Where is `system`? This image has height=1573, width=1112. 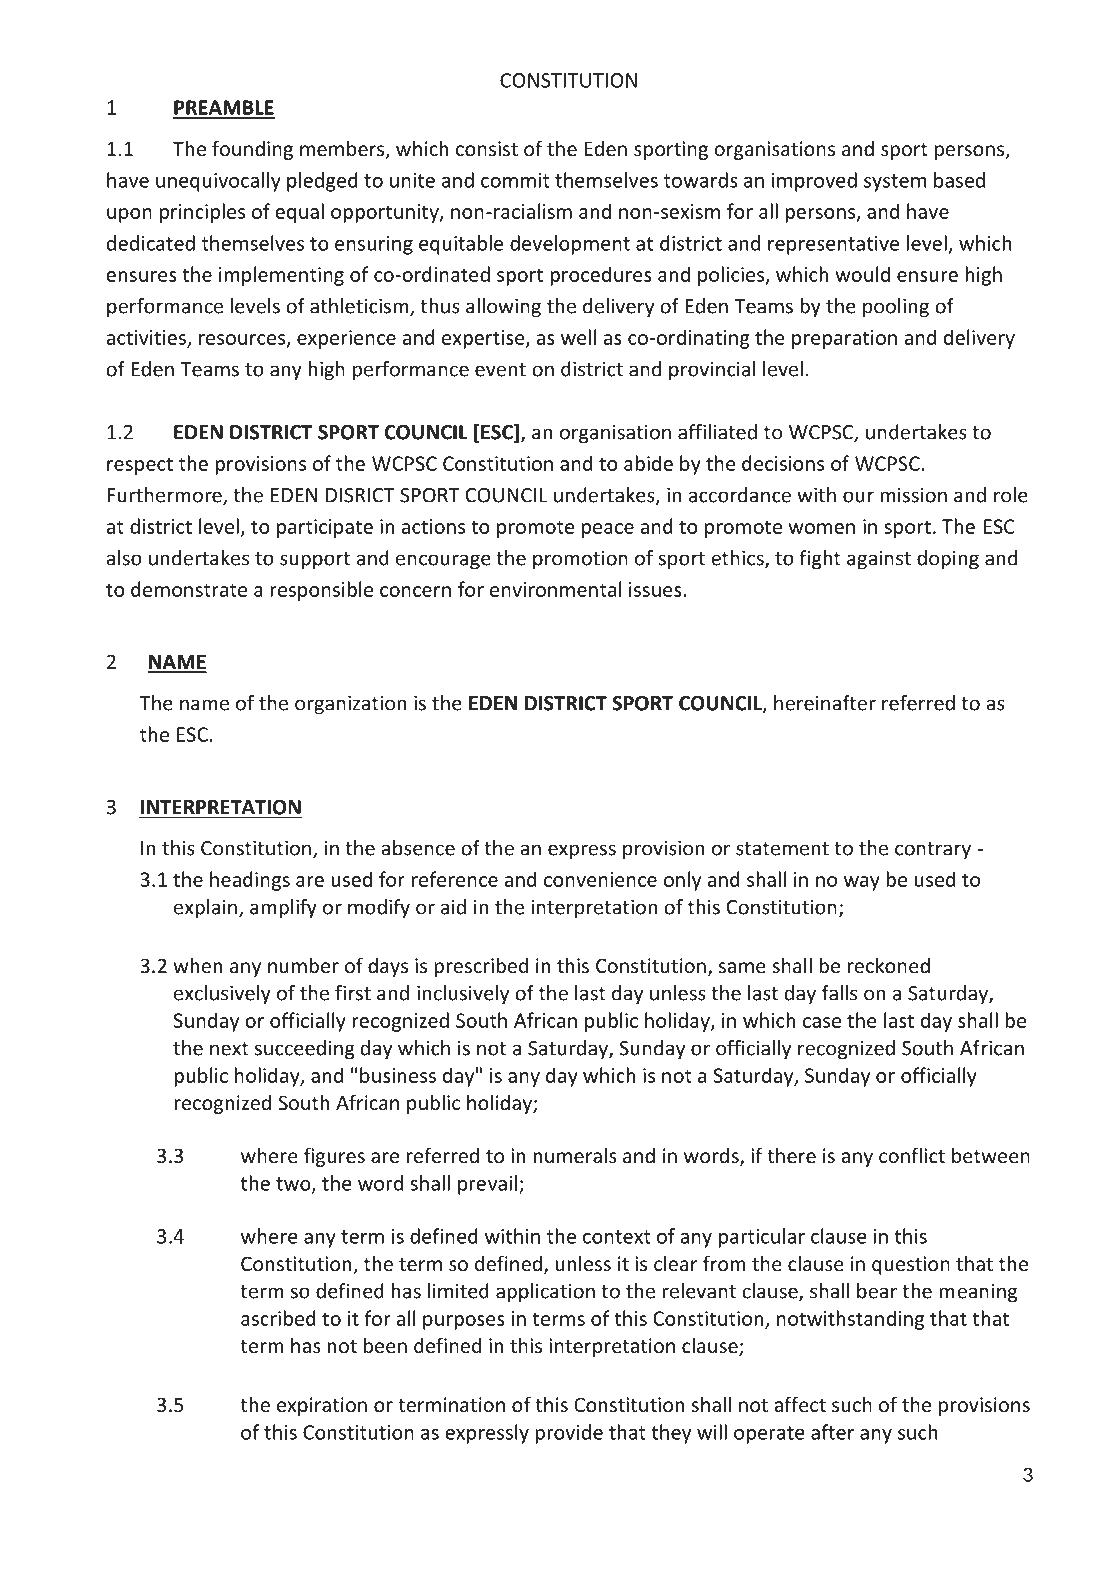
system is located at coordinates (895, 183).
